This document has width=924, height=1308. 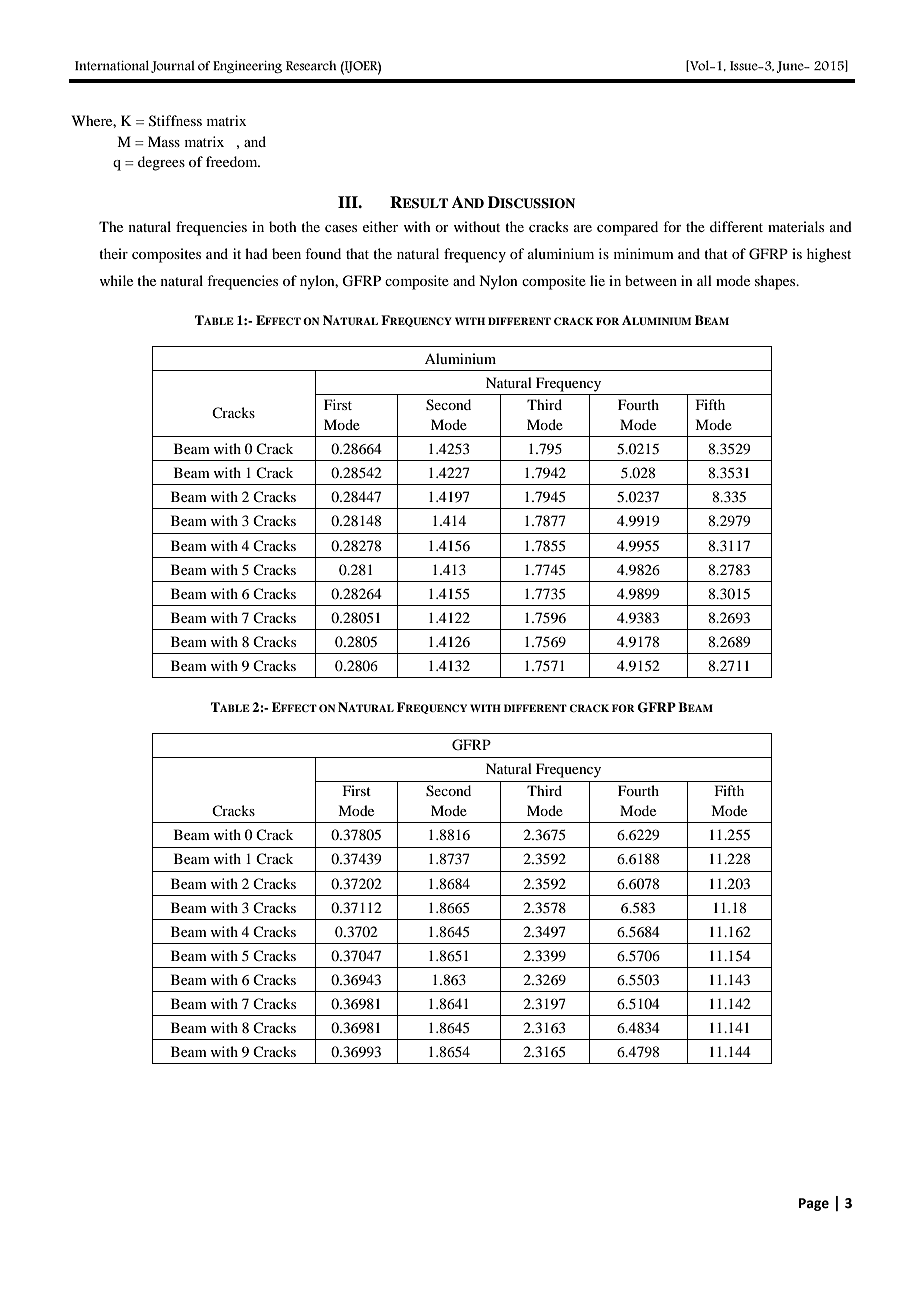 What do you see at coordinates (796, 226) in the document?
I see `materials` at bounding box center [796, 226].
